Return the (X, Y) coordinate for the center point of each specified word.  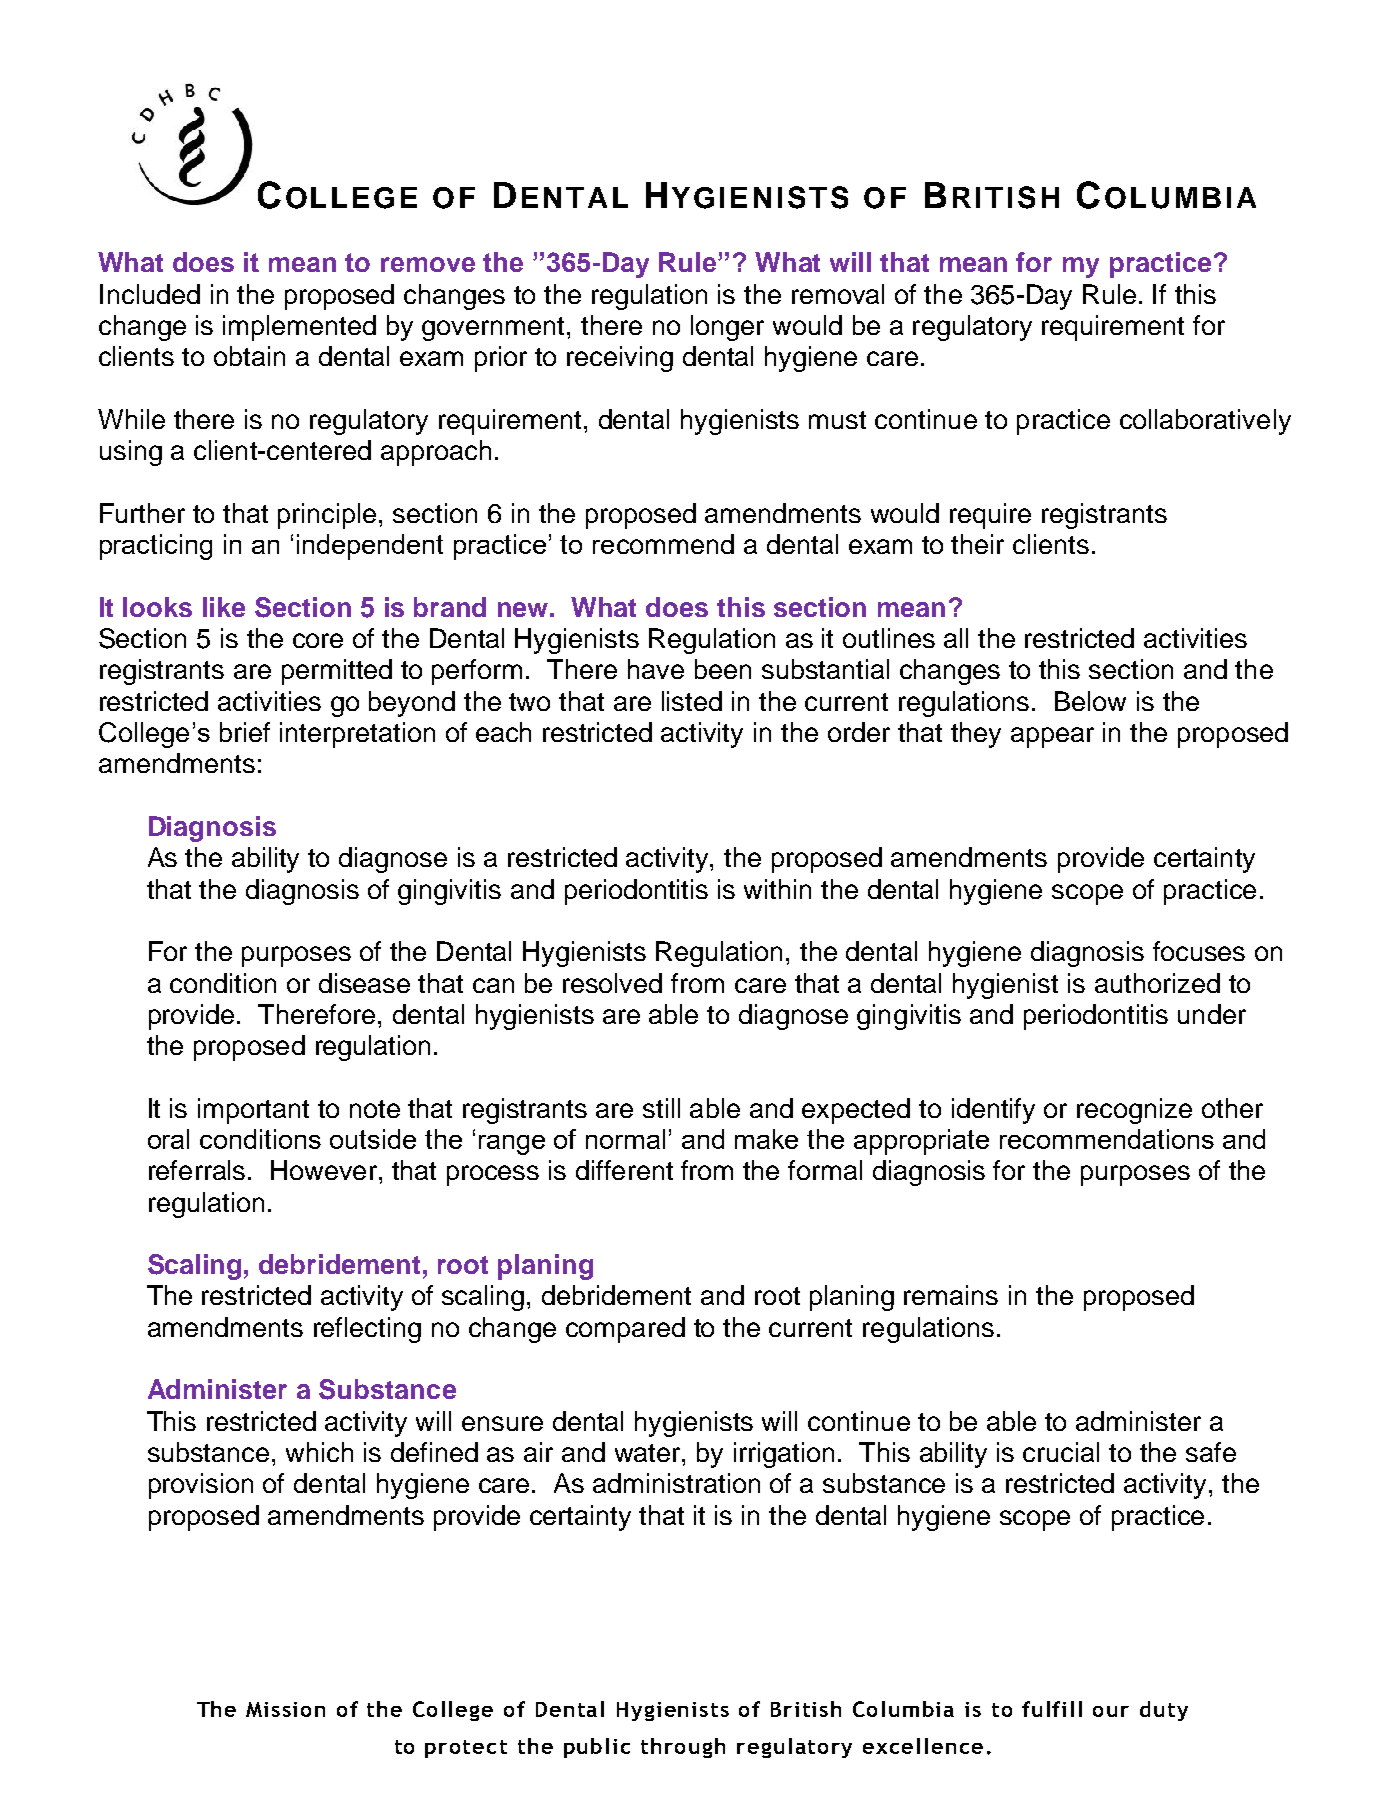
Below (1090, 701)
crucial (1061, 1452)
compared (625, 1330)
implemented (299, 328)
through (683, 1748)
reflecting (367, 1330)
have (656, 669)
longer (727, 328)
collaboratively (1205, 422)
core (318, 640)
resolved (612, 983)
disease (364, 983)
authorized (1157, 983)
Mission (285, 1709)
